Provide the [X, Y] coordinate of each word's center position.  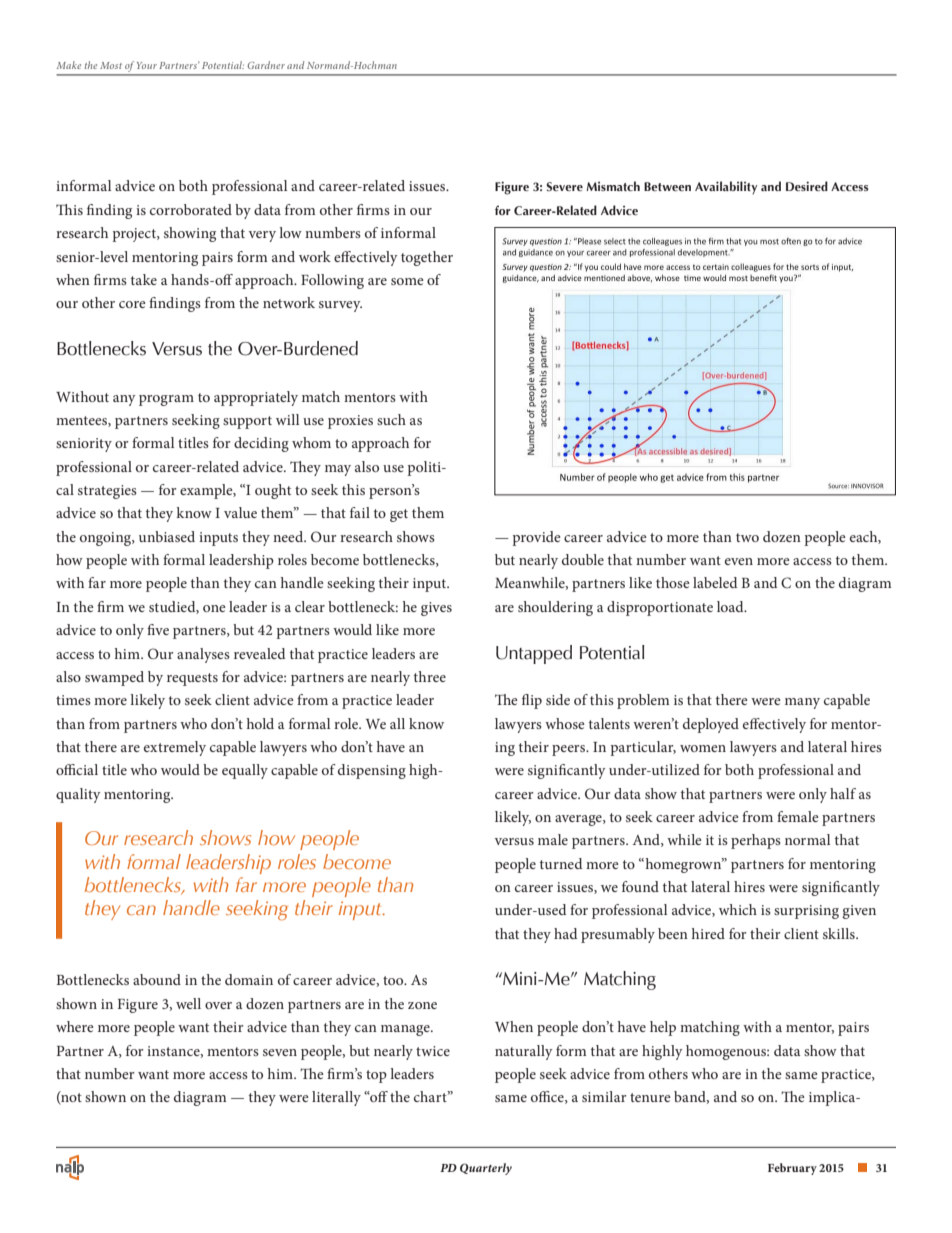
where [75, 1026]
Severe [565, 186]
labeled [715, 582]
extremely [175, 748]
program [166, 400]
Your [147, 65]
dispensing [372, 771]
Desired [807, 186]
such [391, 419]
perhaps [756, 841]
